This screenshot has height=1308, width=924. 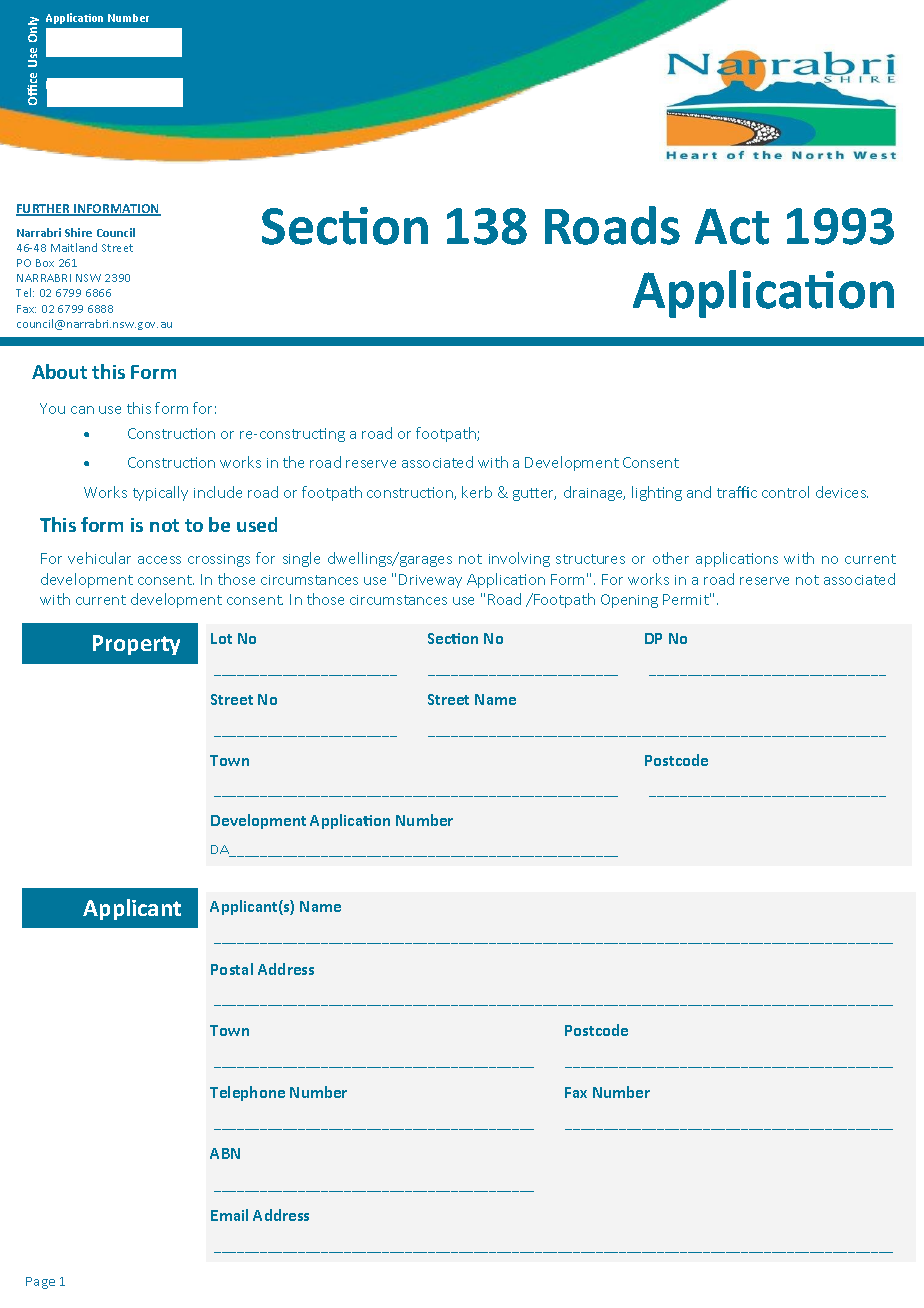 I want to click on access, so click(x=159, y=560).
